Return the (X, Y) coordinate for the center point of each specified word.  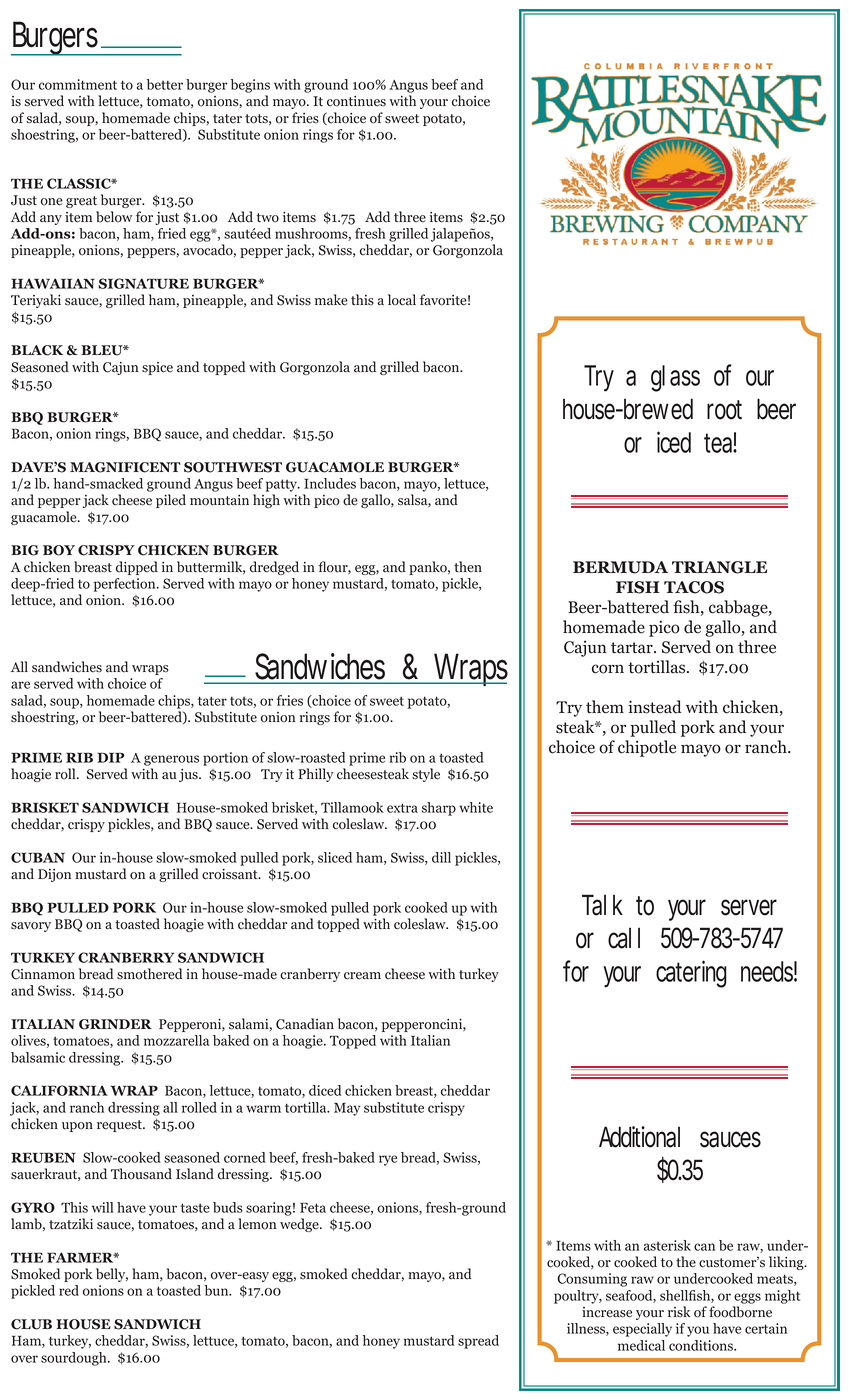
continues (356, 101)
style (426, 775)
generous (171, 760)
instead (655, 707)
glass (675, 378)
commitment (78, 84)
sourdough (75, 1359)
